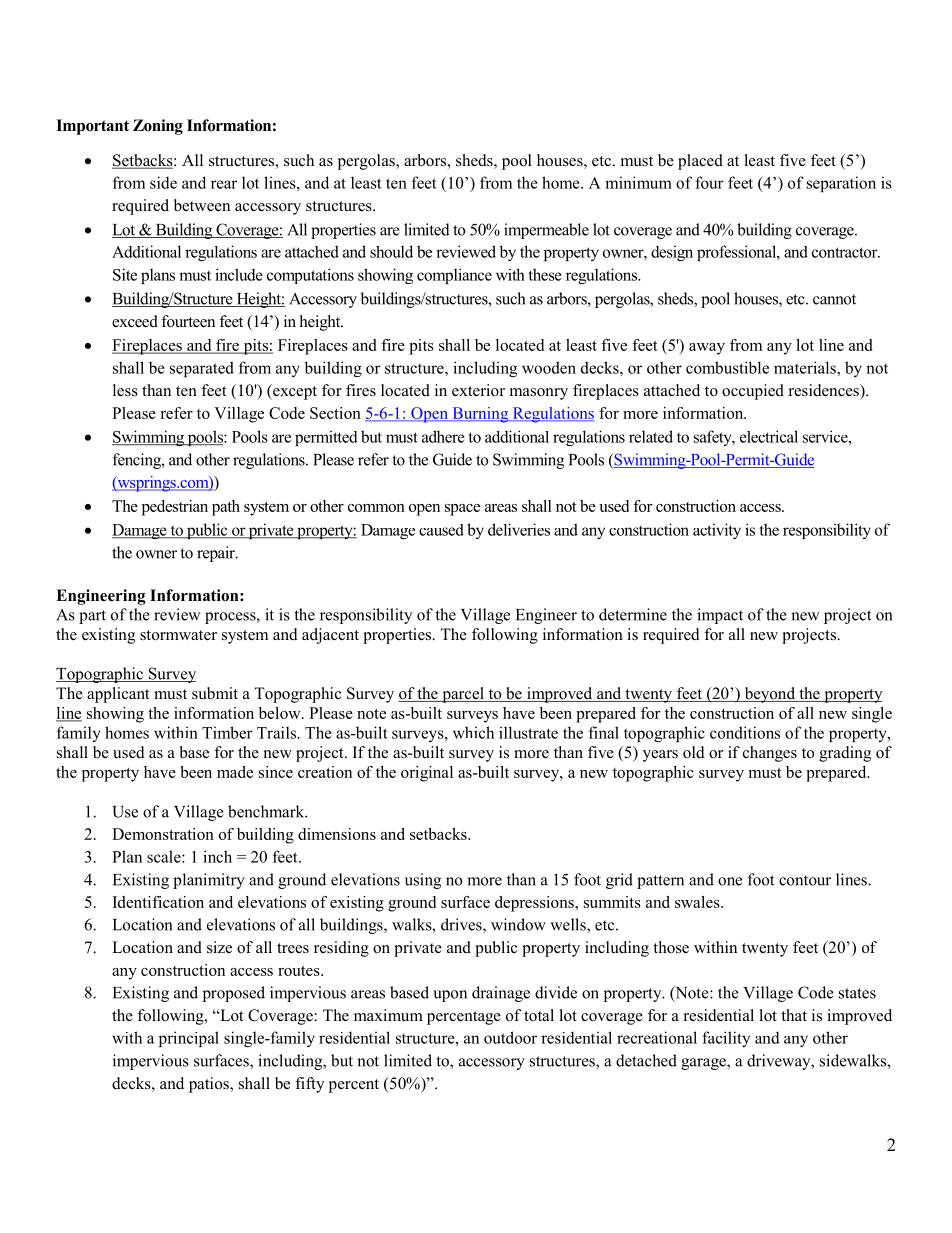  Describe the element at coordinates (720, 616) in the screenshot. I see `impact` at that location.
